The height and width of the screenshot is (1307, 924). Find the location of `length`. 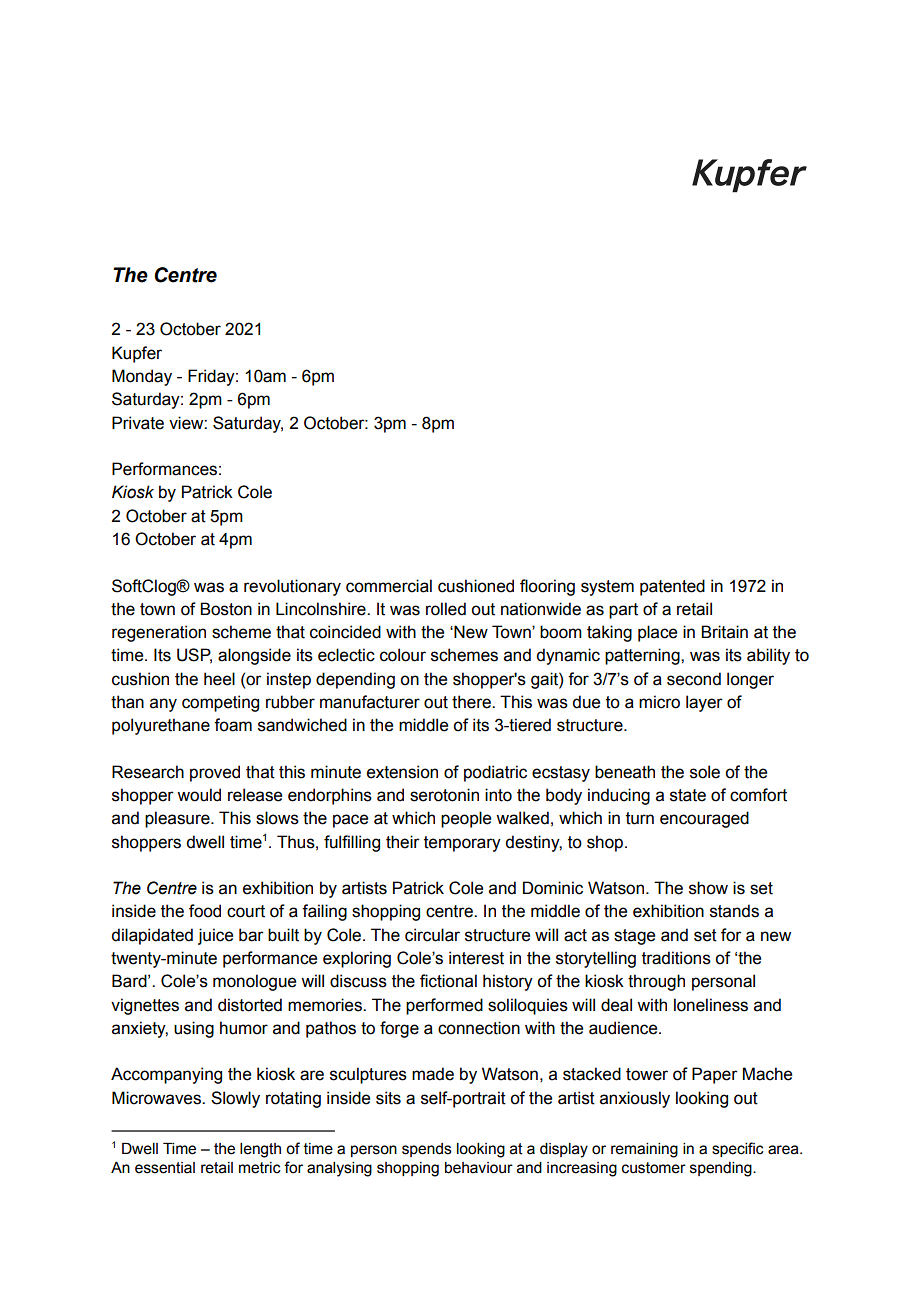

length is located at coordinates (260, 1150).
